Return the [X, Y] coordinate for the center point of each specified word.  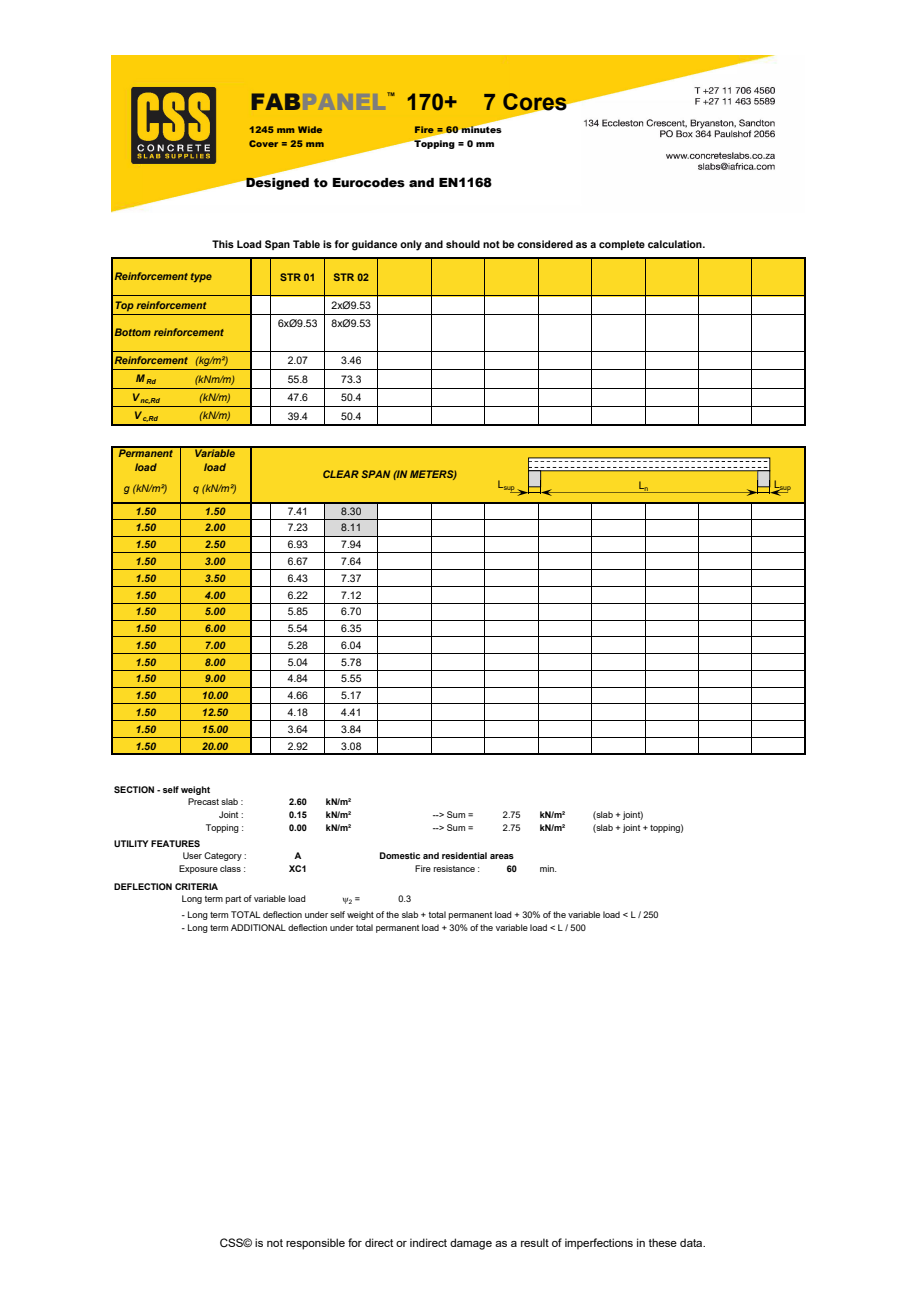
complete [622, 245]
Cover [263, 143]
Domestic [400, 855]
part [233, 900]
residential [464, 855]
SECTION [134, 789]
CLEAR [341, 474]
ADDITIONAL [258, 927]
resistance [454, 868]
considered [545, 244]
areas [502, 856]
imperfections [599, 1244]
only [411, 245]
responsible [315, 1244]
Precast [203, 801]
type [201, 277]
